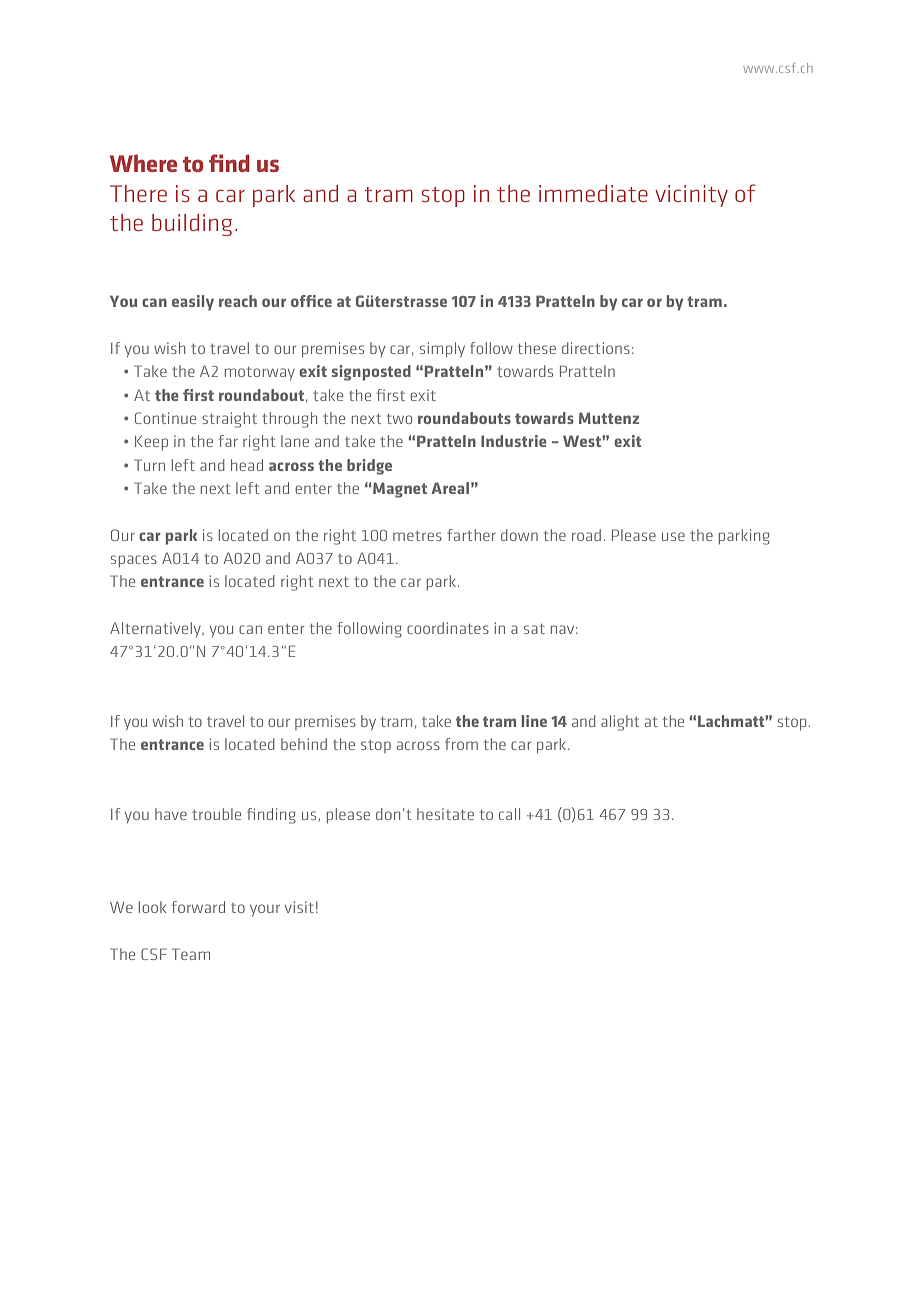 This page has height=1308, width=924. What do you see at coordinates (620, 723) in the page?
I see `alight` at bounding box center [620, 723].
